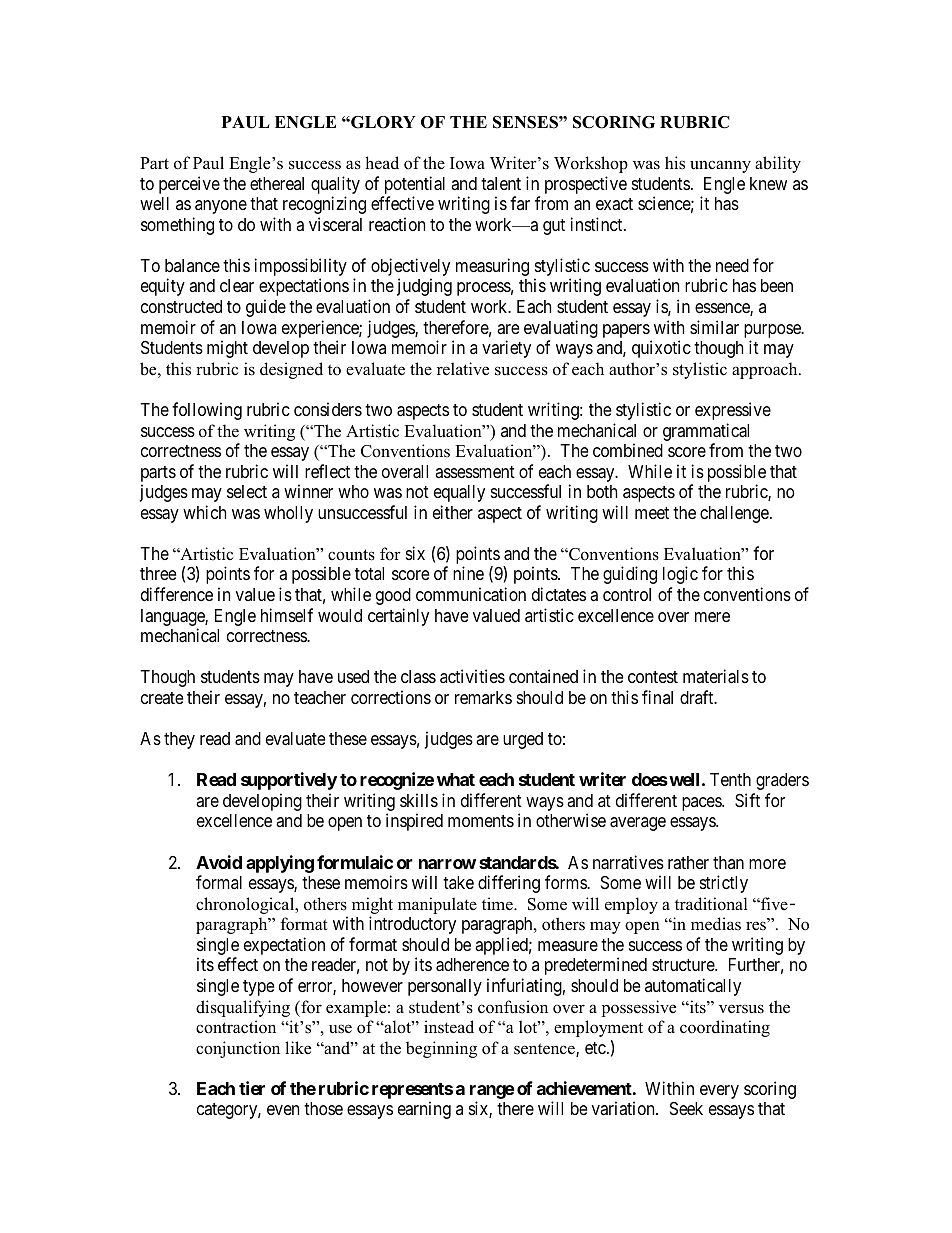 Image resolution: width=952 pixels, height=1233 pixels. I want to click on uncanny, so click(720, 166).
